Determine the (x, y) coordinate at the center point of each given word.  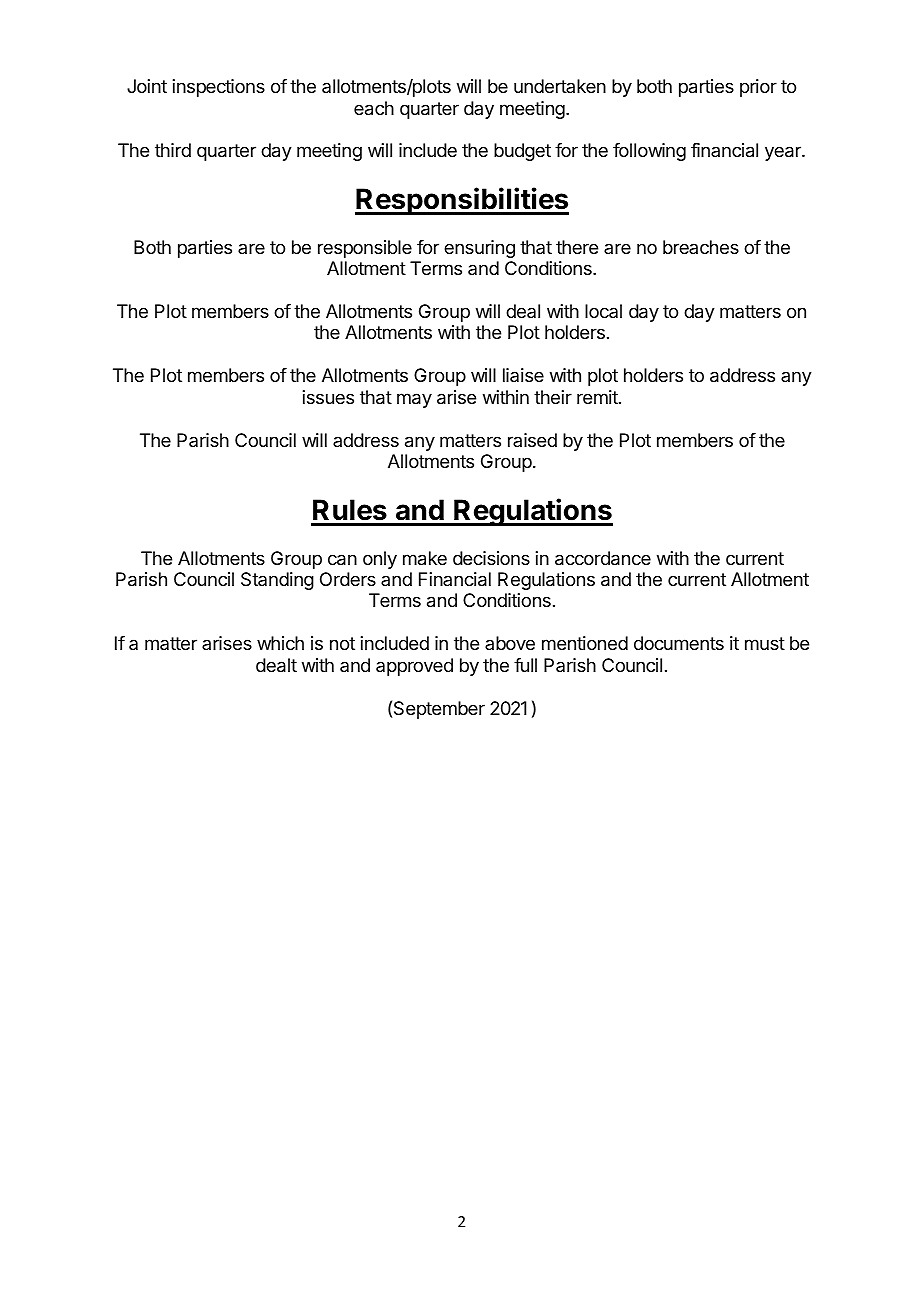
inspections (219, 88)
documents (679, 643)
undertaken (560, 86)
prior (758, 88)
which (280, 643)
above (510, 643)
